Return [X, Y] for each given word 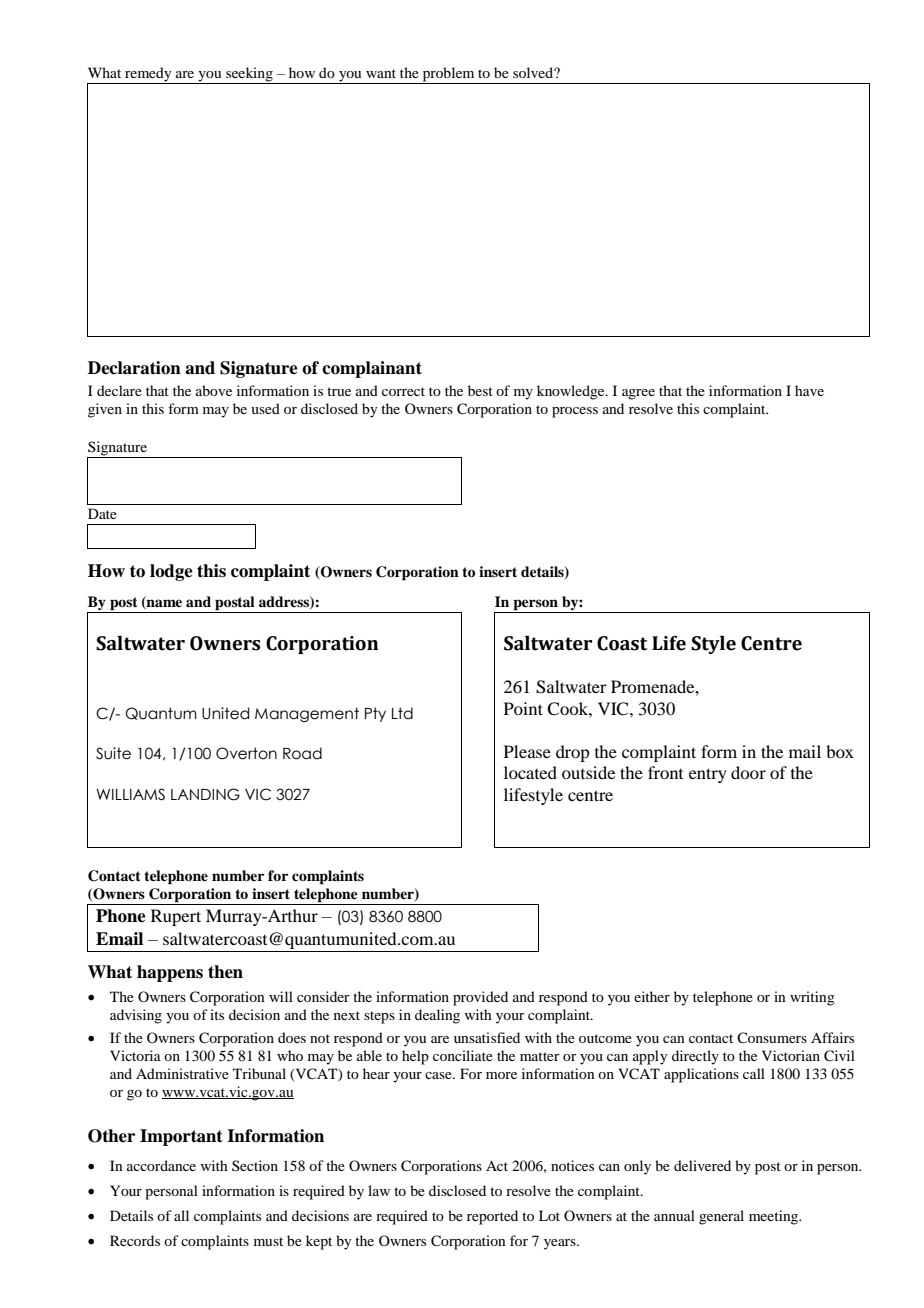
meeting [775, 1217]
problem [448, 74]
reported [492, 1217]
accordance [161, 1165]
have [809, 390]
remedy [148, 74]
